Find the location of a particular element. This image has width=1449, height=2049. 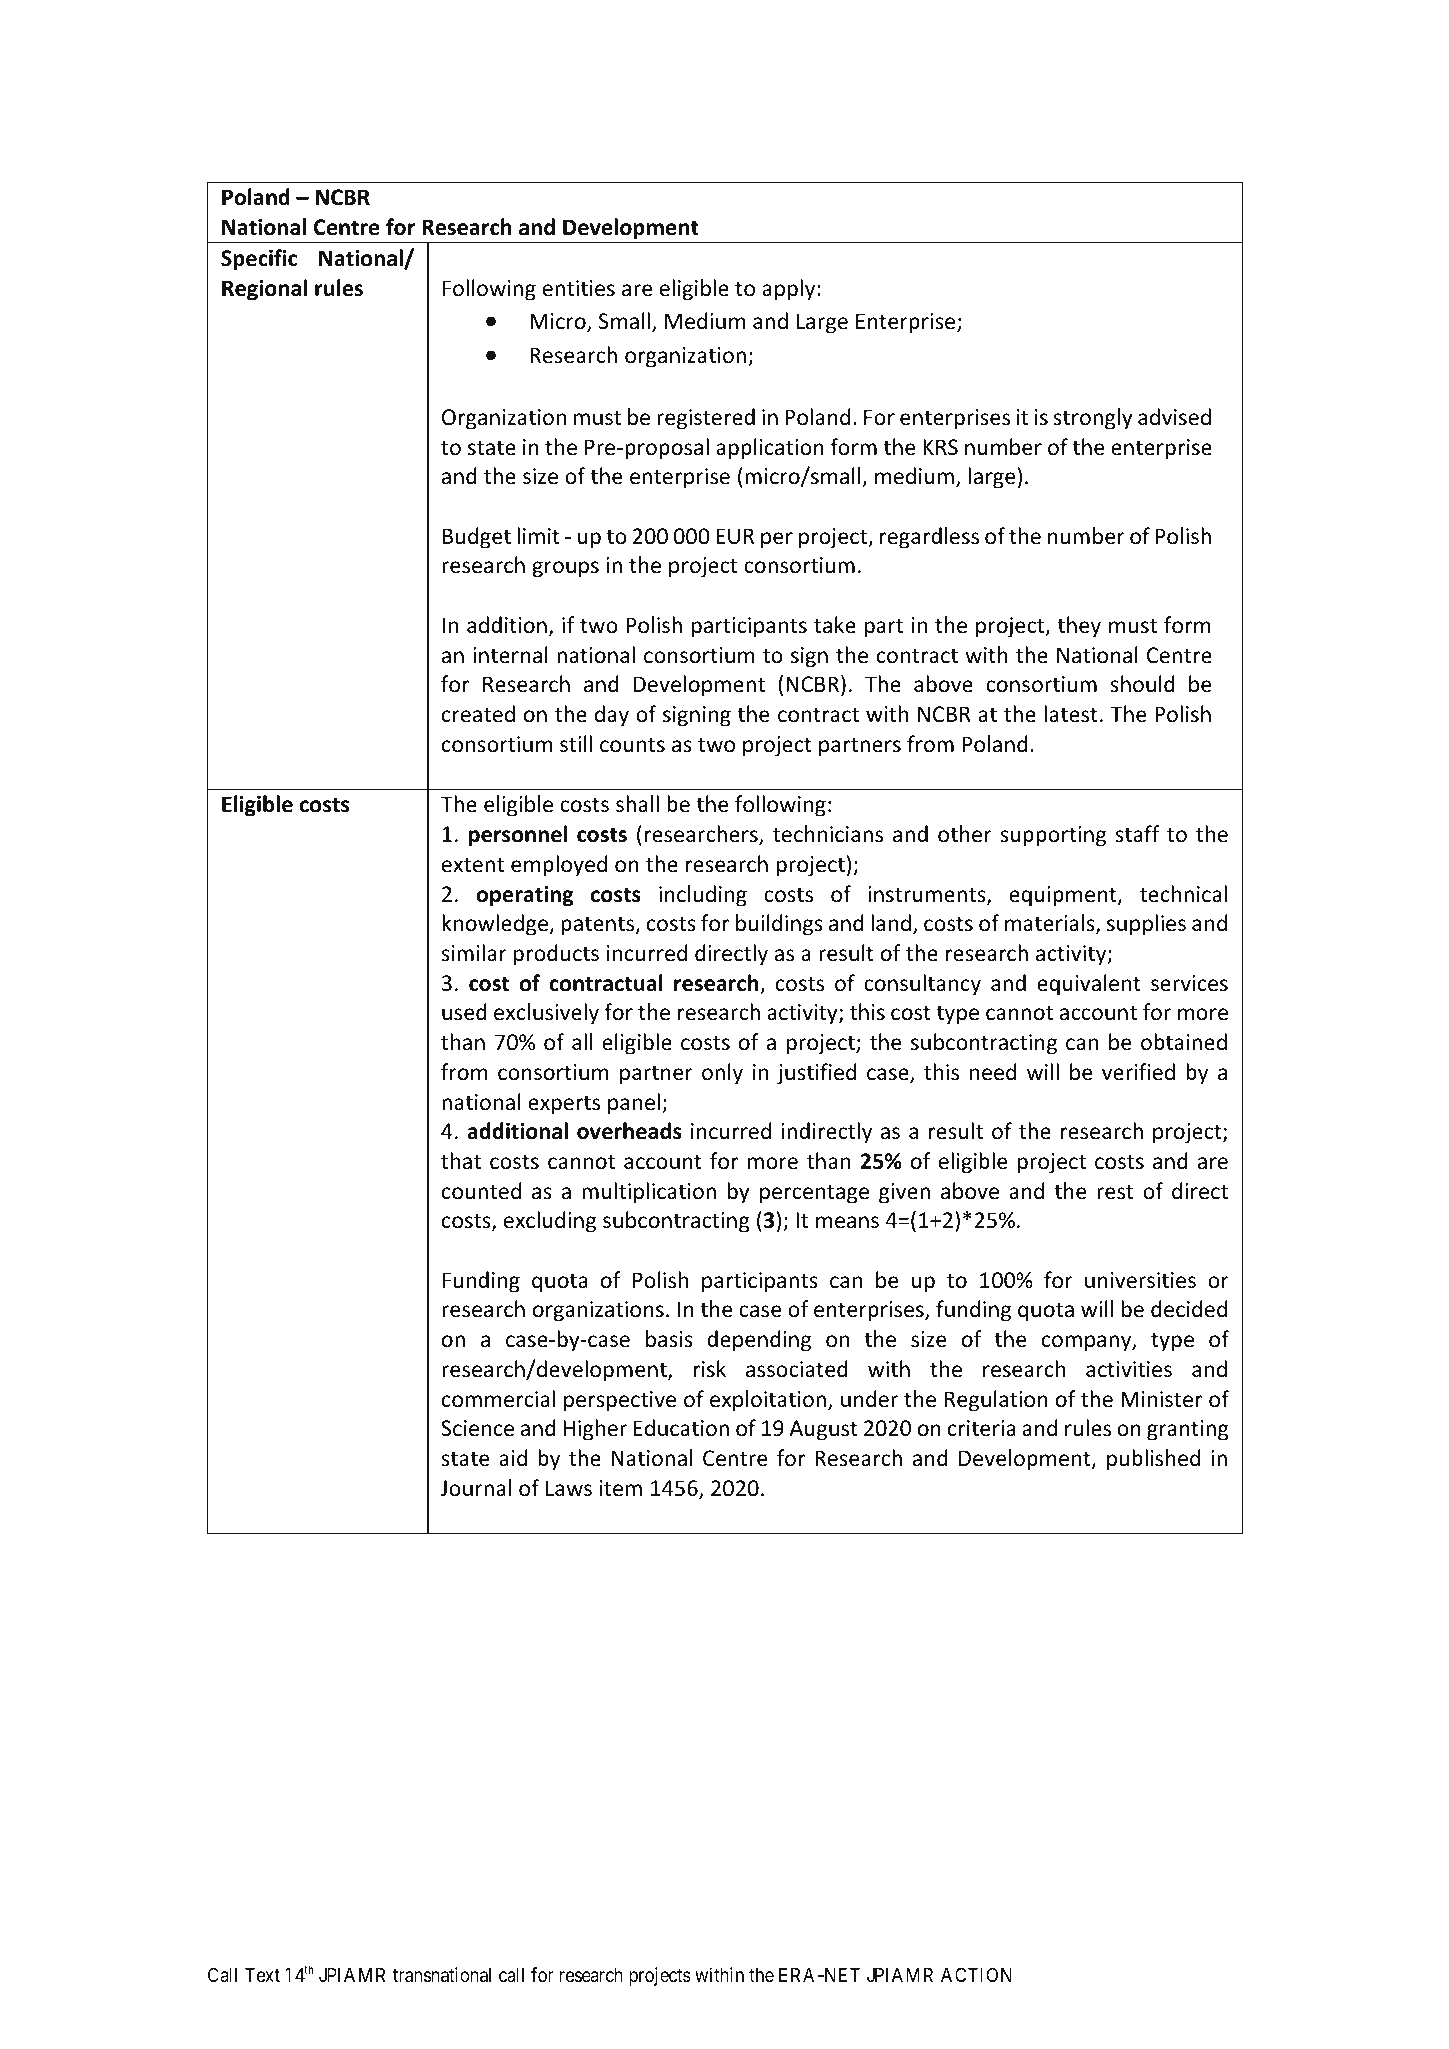

item is located at coordinates (621, 1488).
